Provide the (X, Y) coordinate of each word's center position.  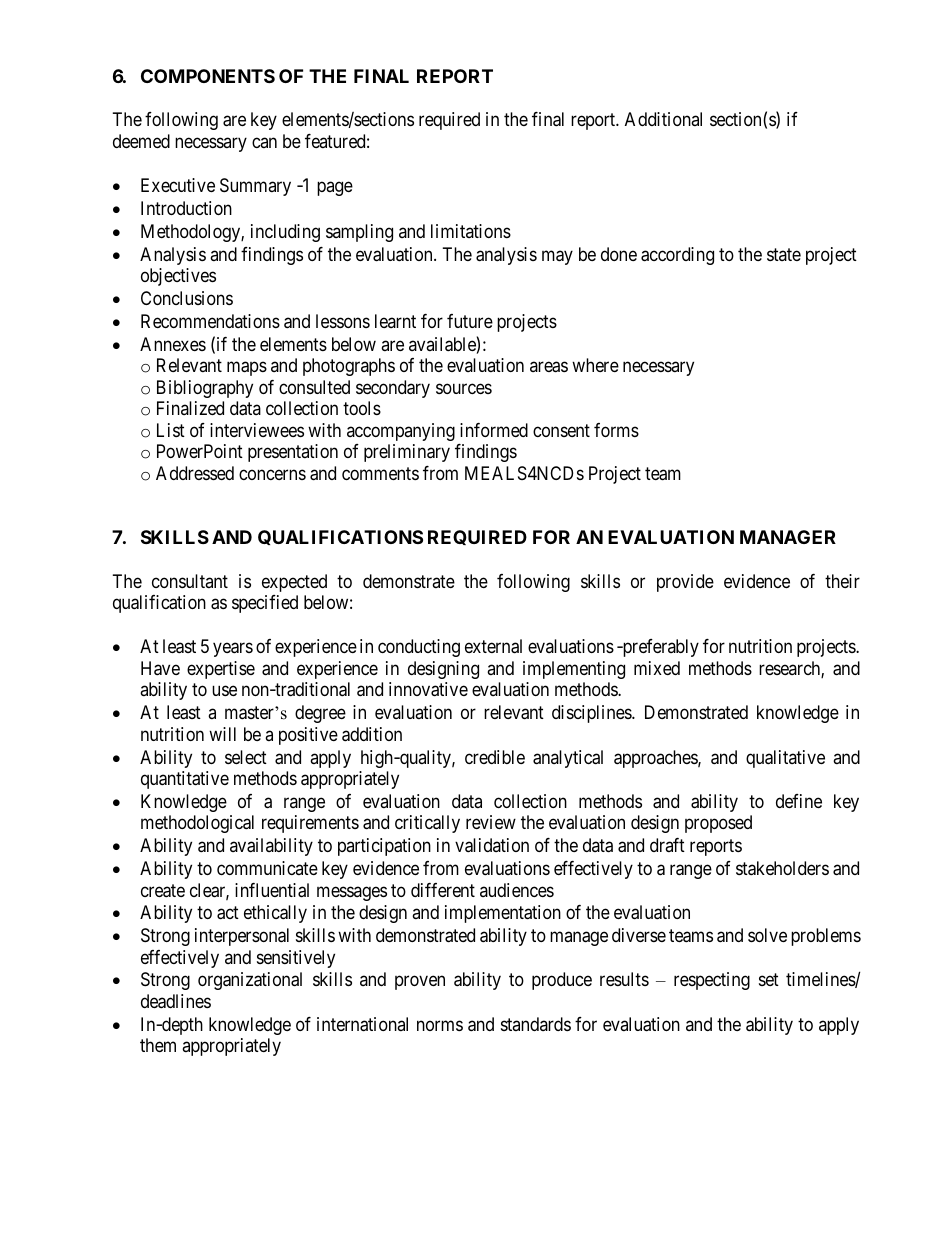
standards (536, 1024)
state (784, 254)
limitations (471, 231)
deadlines (176, 1001)
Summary (255, 187)
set (769, 980)
